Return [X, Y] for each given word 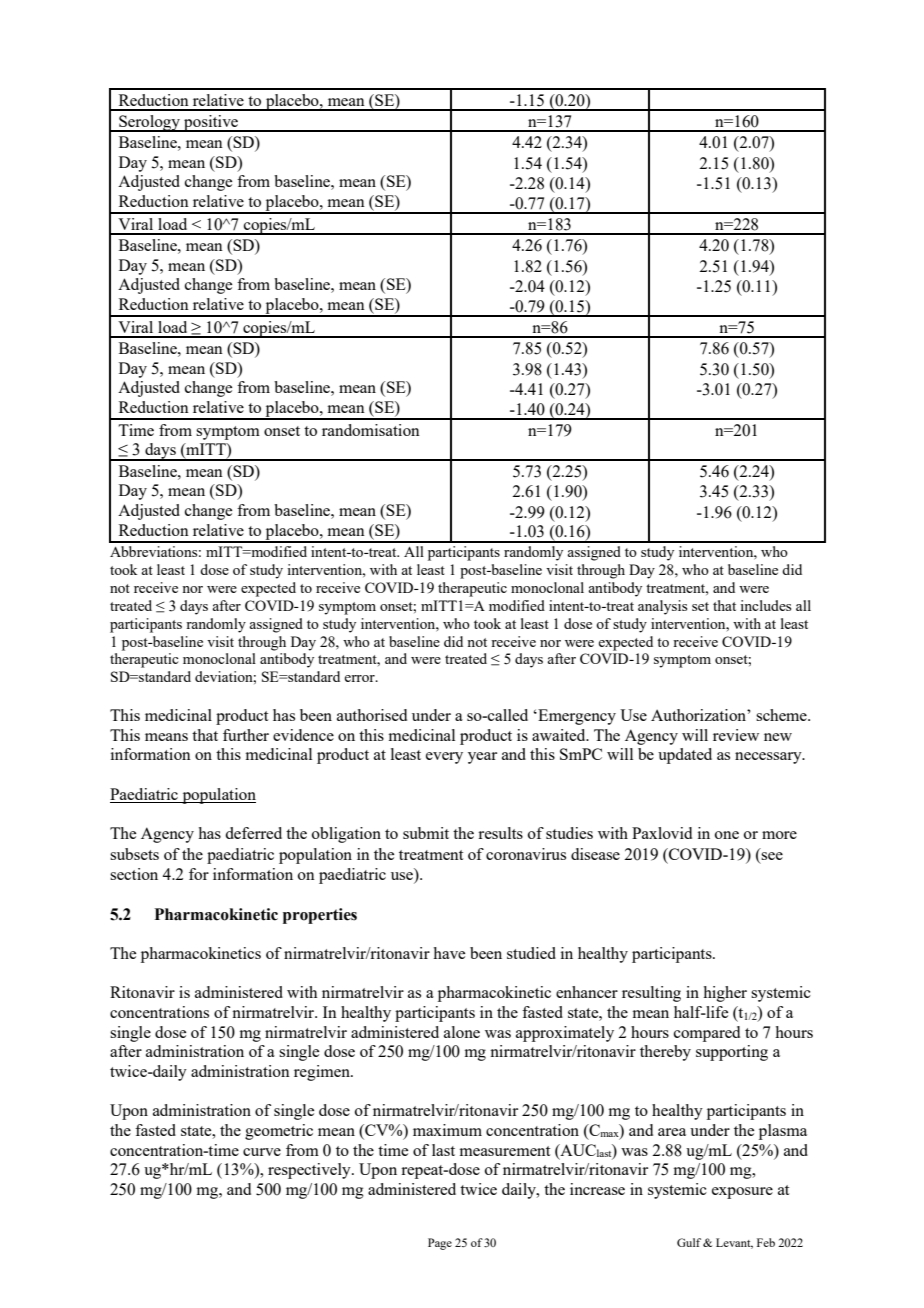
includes [765, 605]
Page [440, 1244]
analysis [662, 607]
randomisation [371, 430]
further [246, 735]
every [444, 758]
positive [211, 123]
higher [725, 994]
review [736, 735]
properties [320, 916]
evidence [303, 735]
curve [262, 1152]
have [449, 953]
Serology [149, 123]
